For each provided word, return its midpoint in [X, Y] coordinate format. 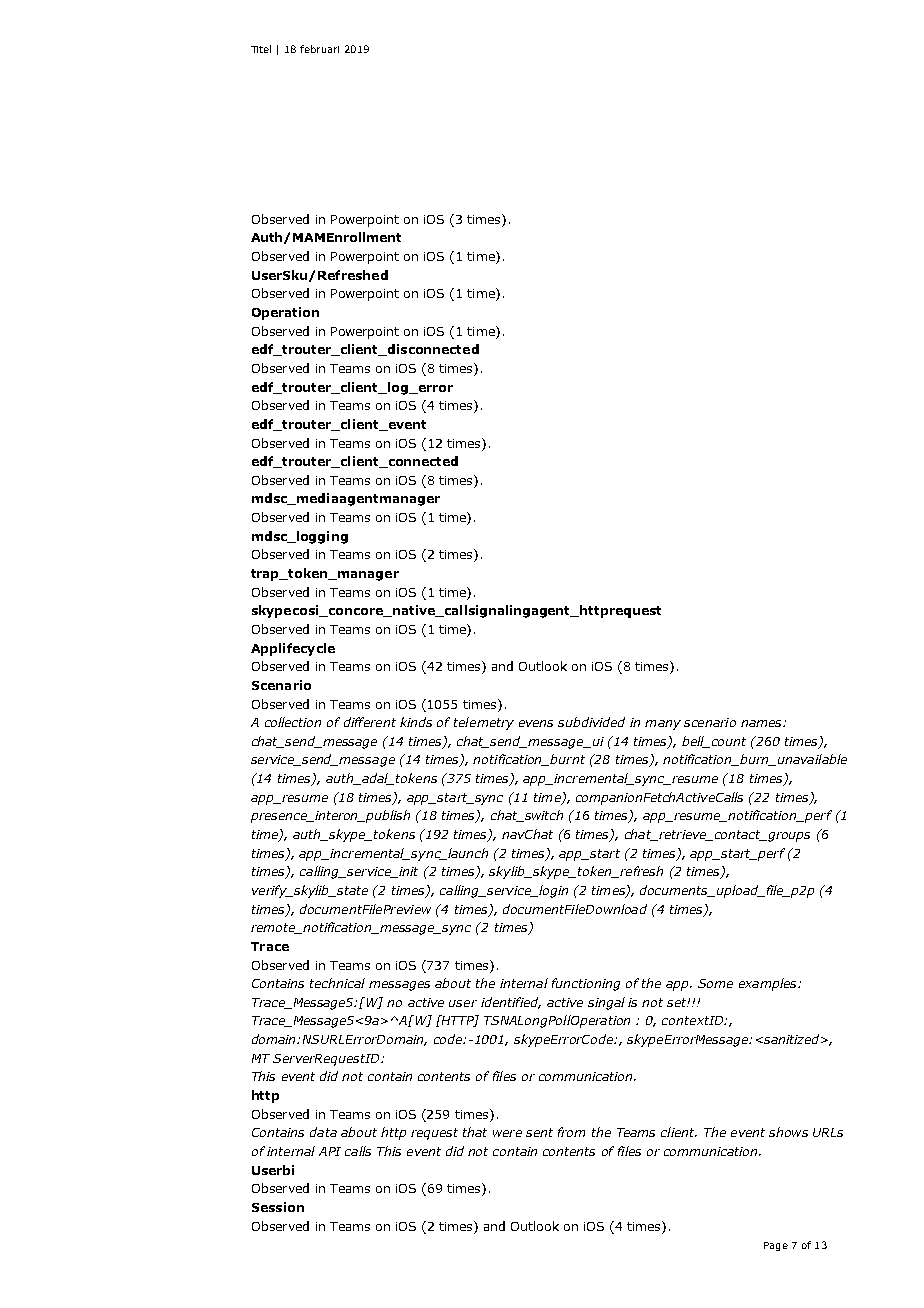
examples [769, 984]
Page [776, 1246]
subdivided [591, 722]
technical [337, 983]
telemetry [484, 723]
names [762, 723]
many [663, 725]
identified [511, 1003]
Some [715, 983]
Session [278, 1207]
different [370, 722]
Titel [261, 49]
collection [293, 722]
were [507, 1133]
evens [536, 723]
